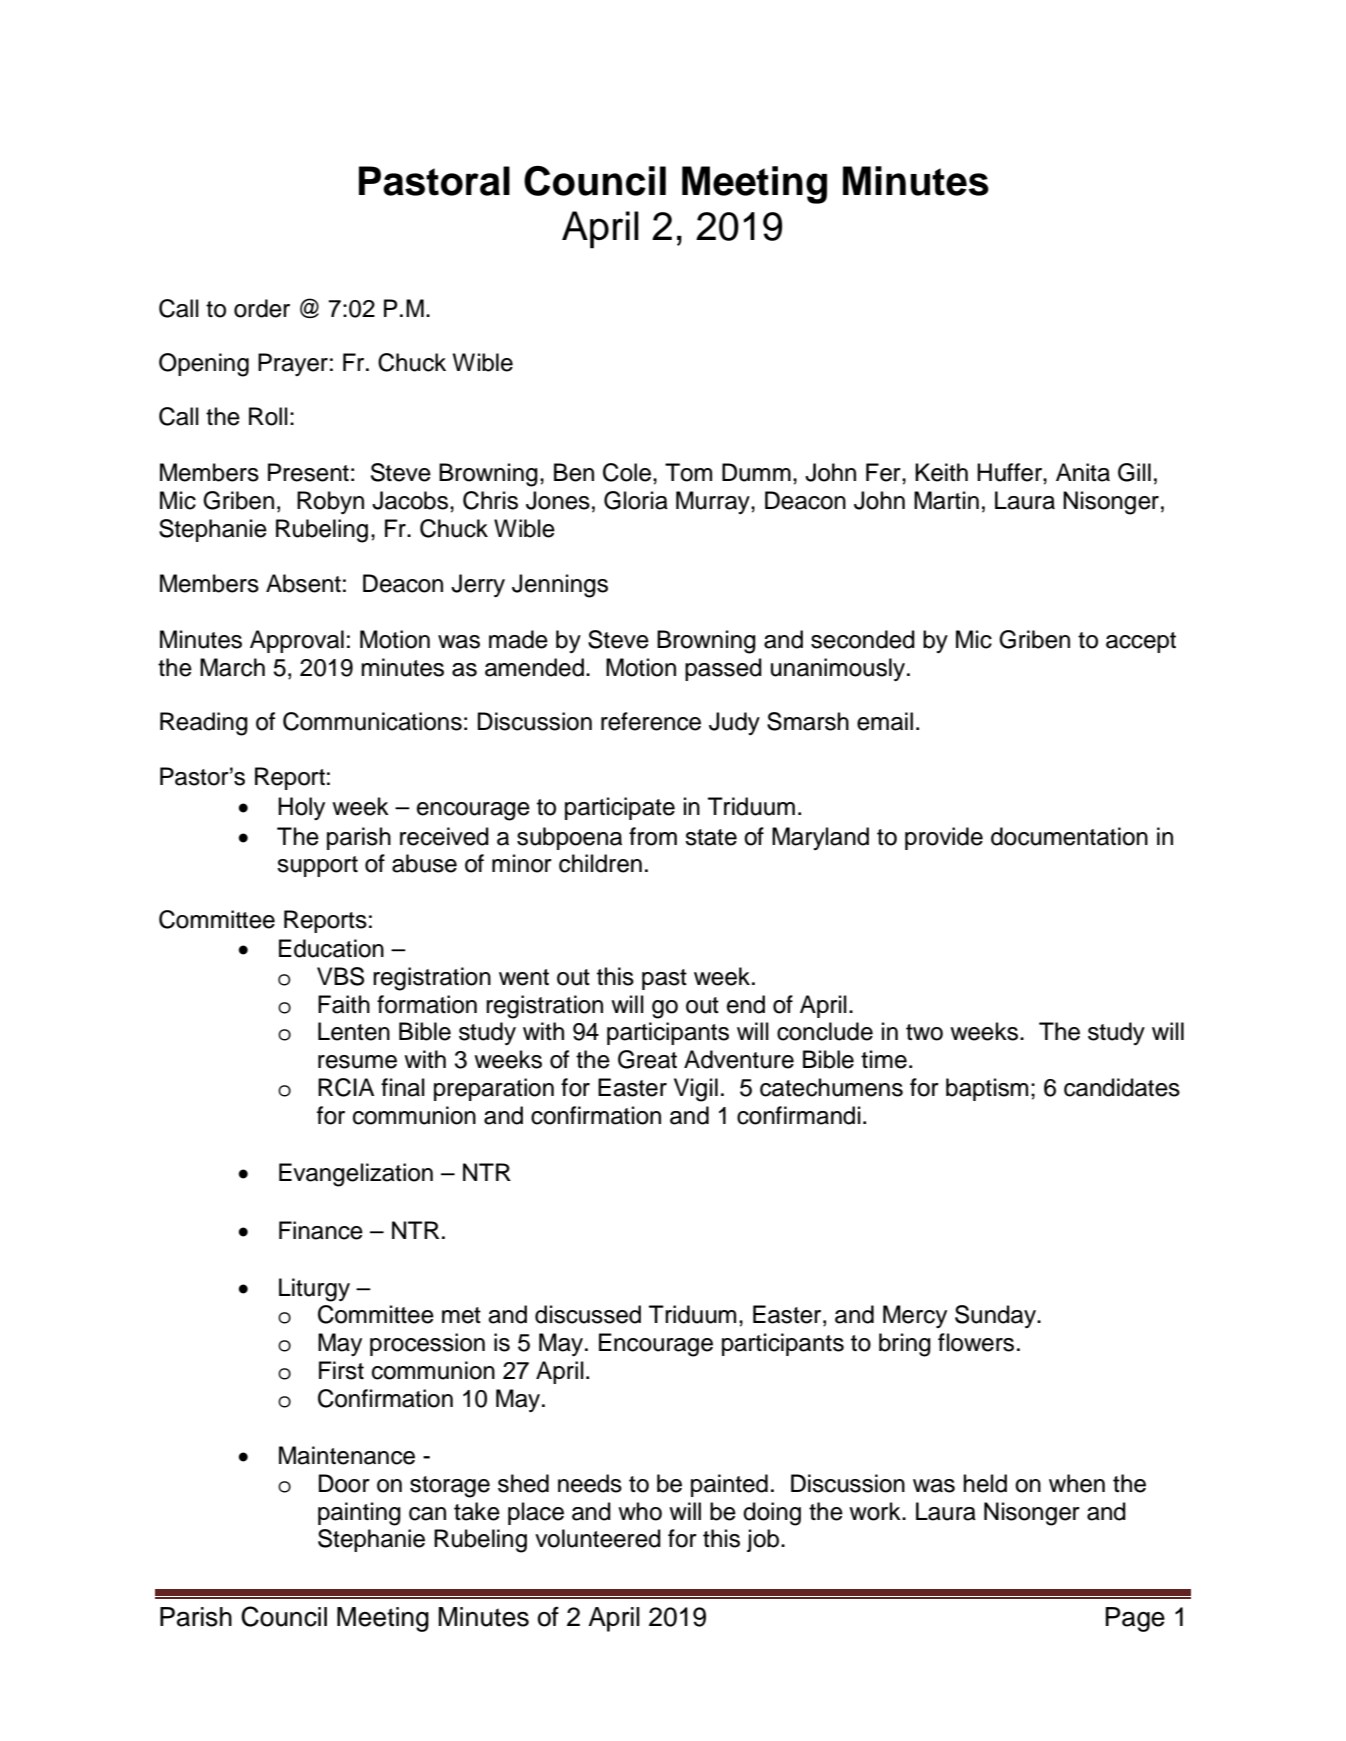 This screenshot has height=1741, width=1346. I want to click on Approval, so click(297, 641).
